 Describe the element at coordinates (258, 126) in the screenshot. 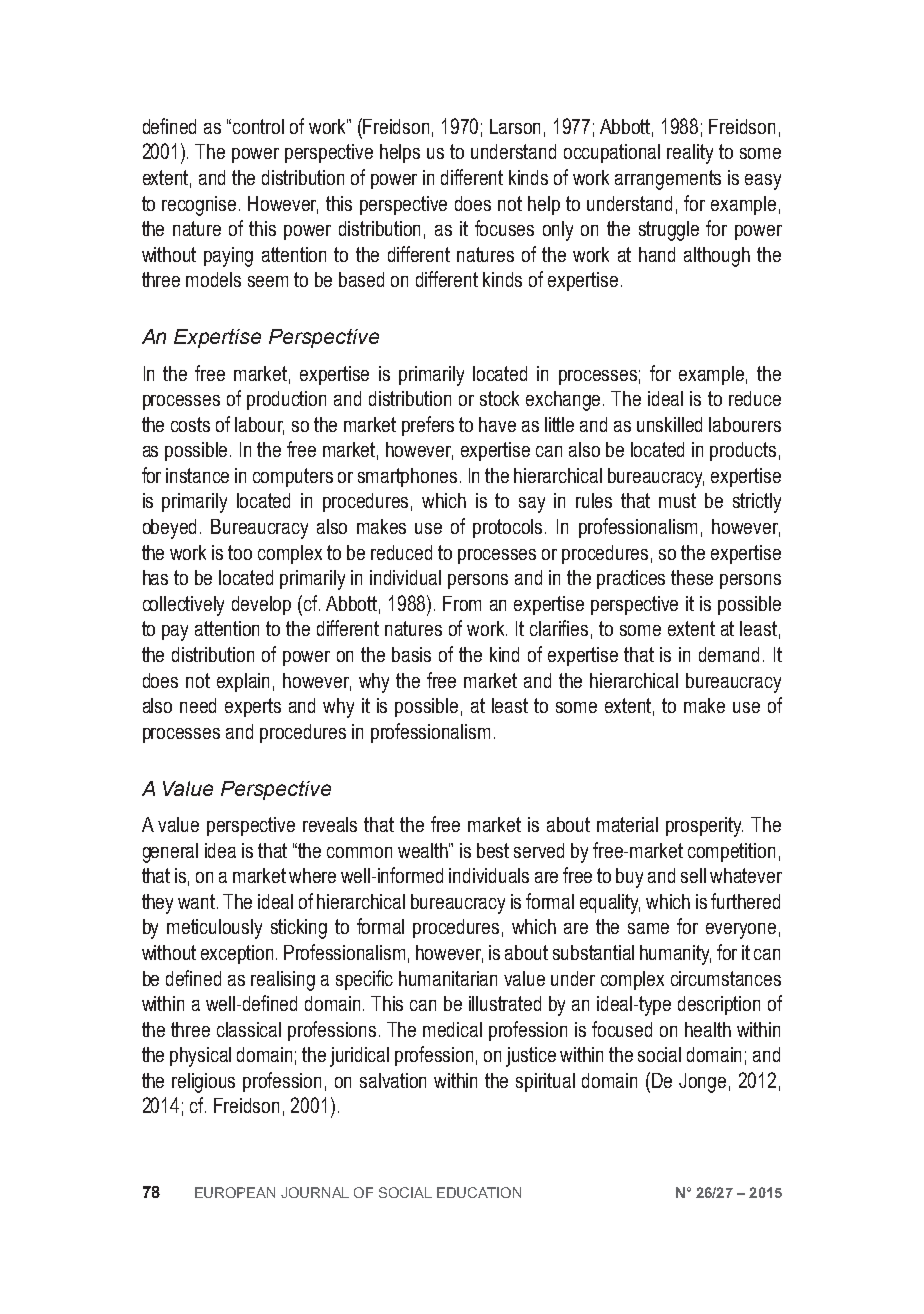

I see `control` at that location.
